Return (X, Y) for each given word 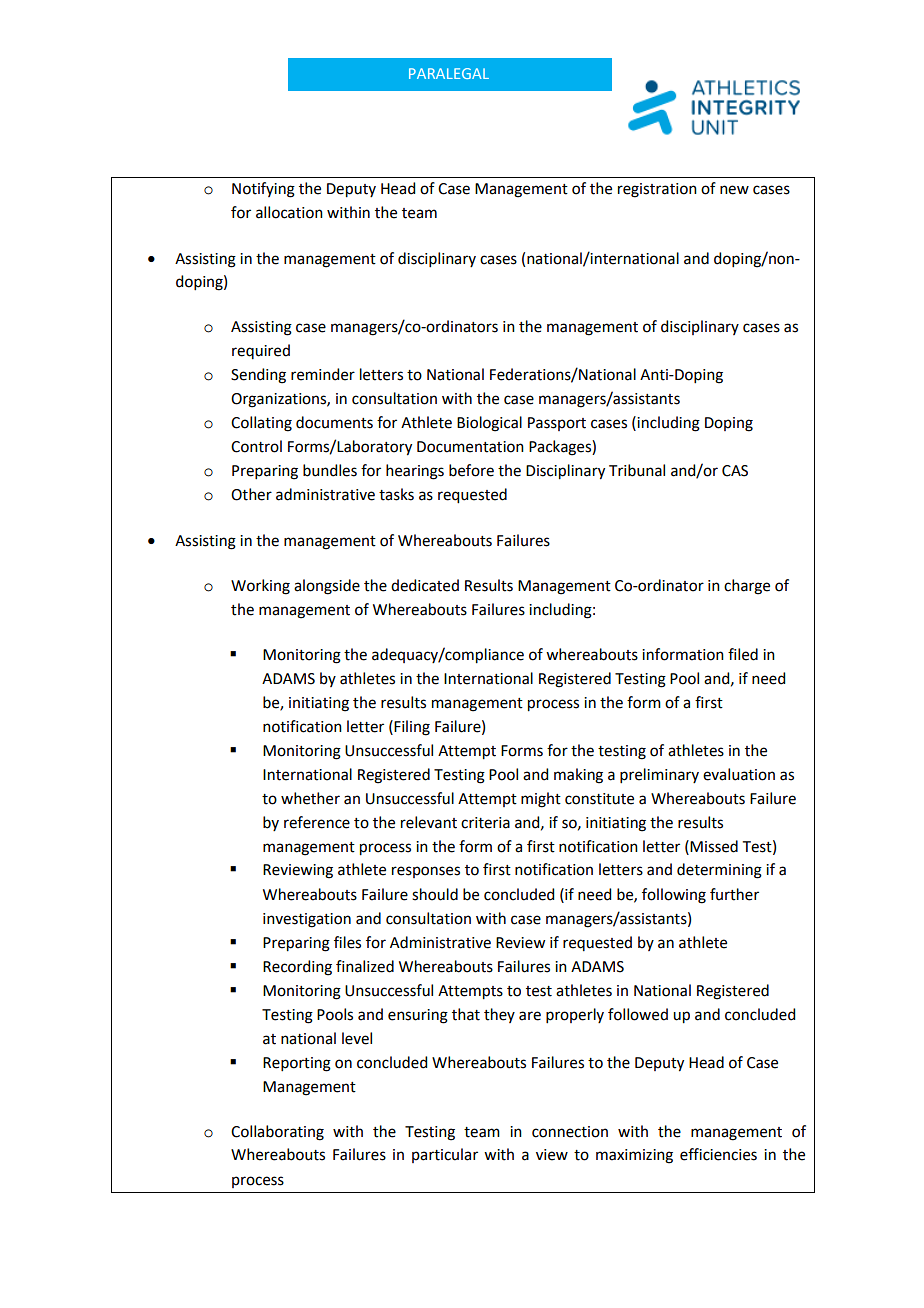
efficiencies (718, 1154)
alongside (327, 587)
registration (657, 190)
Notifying (263, 190)
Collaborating (277, 1133)
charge (747, 587)
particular (445, 1155)
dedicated (425, 585)
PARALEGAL (449, 73)
